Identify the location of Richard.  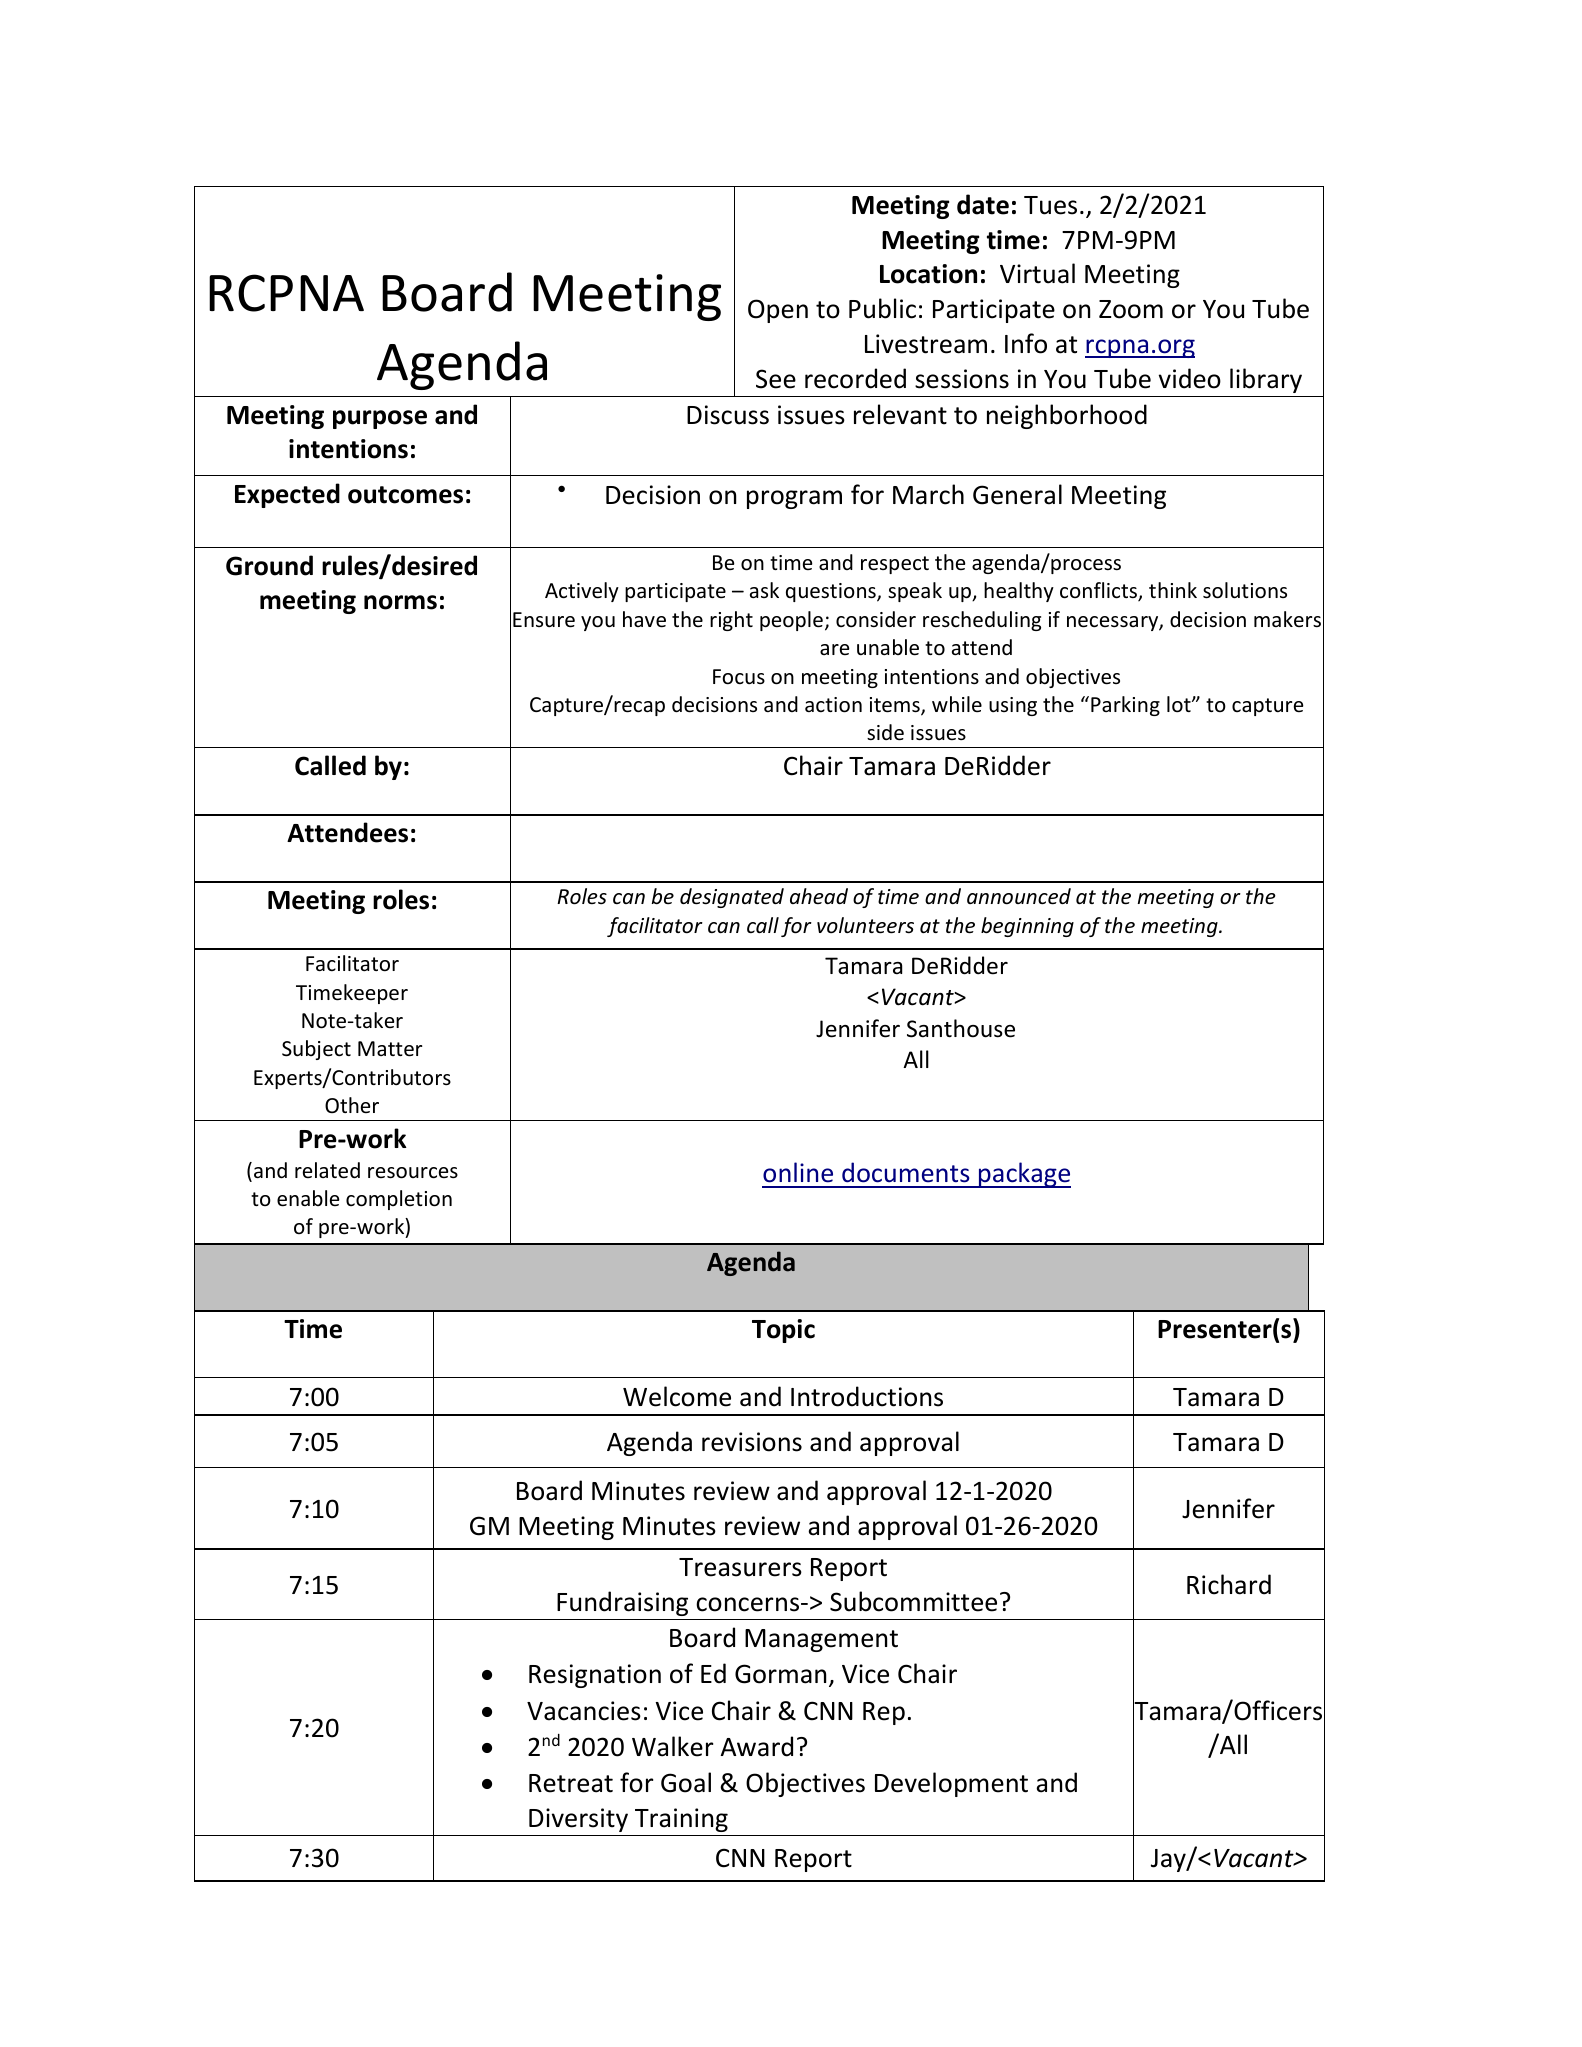
(1229, 1584).
